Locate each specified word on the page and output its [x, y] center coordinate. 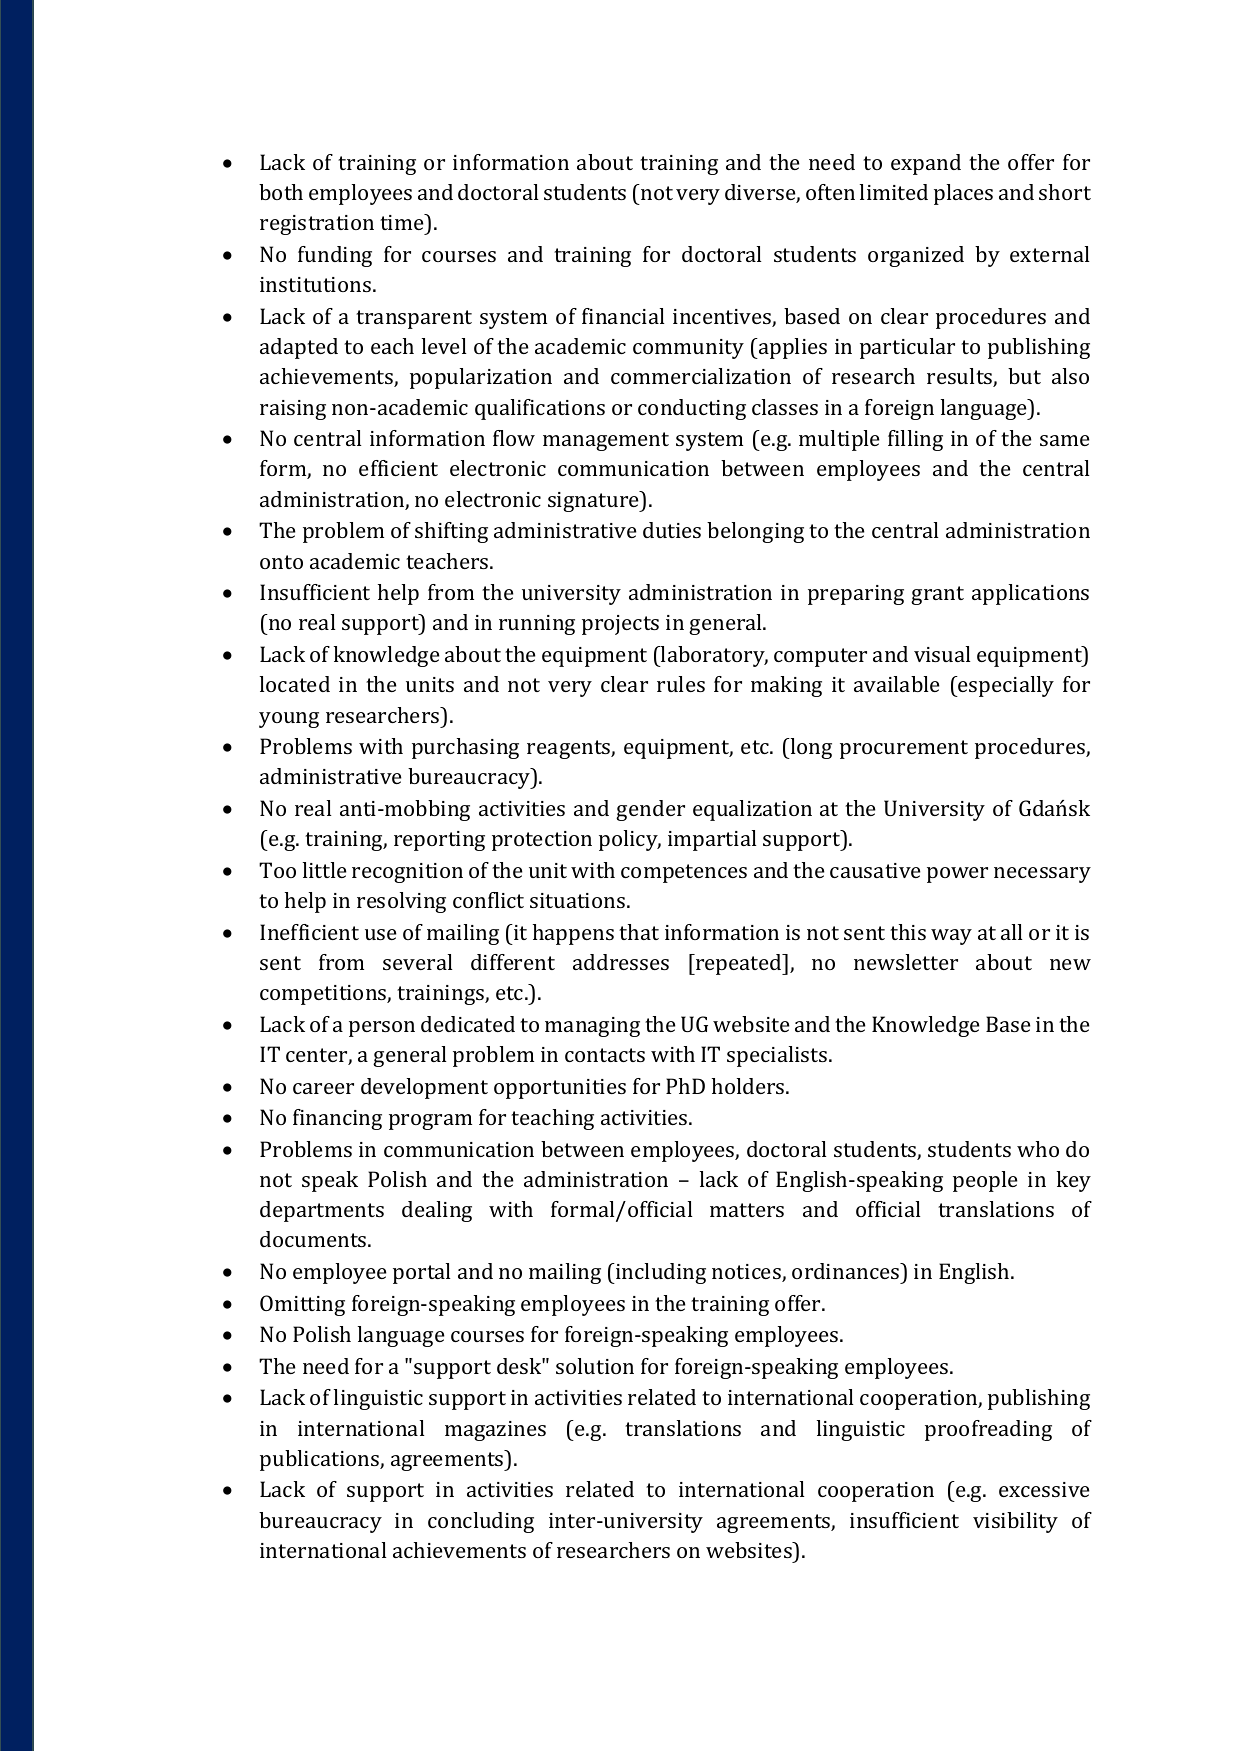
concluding [481, 1522]
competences [684, 873]
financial [623, 316]
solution [595, 1366]
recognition [407, 873]
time [403, 222]
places [963, 194]
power [957, 875]
